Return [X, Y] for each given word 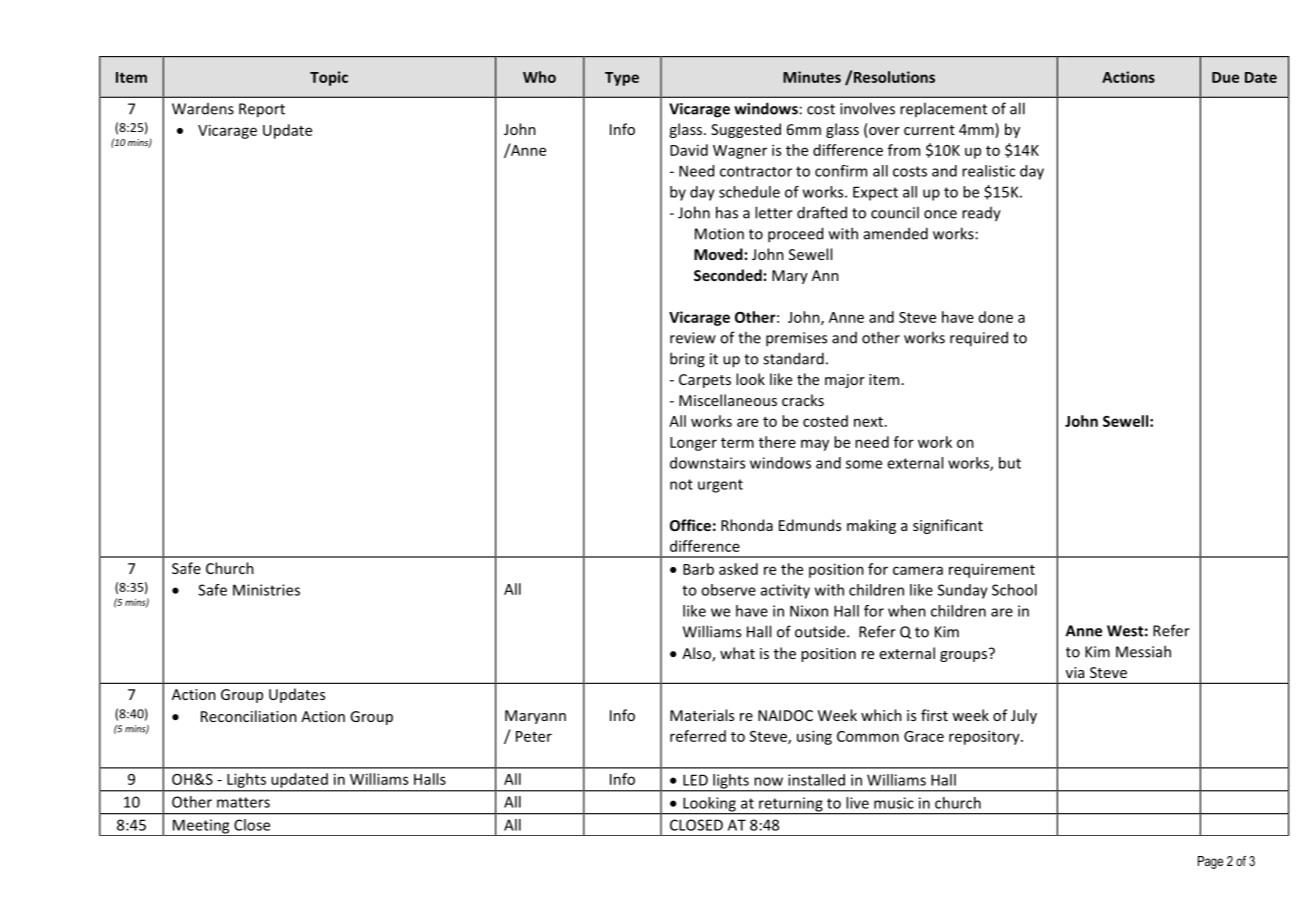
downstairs [707, 463]
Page [1210, 862]
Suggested [746, 130]
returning [791, 805]
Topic [329, 78]
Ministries [266, 590]
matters [243, 802]
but [1010, 463]
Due [1225, 77]
